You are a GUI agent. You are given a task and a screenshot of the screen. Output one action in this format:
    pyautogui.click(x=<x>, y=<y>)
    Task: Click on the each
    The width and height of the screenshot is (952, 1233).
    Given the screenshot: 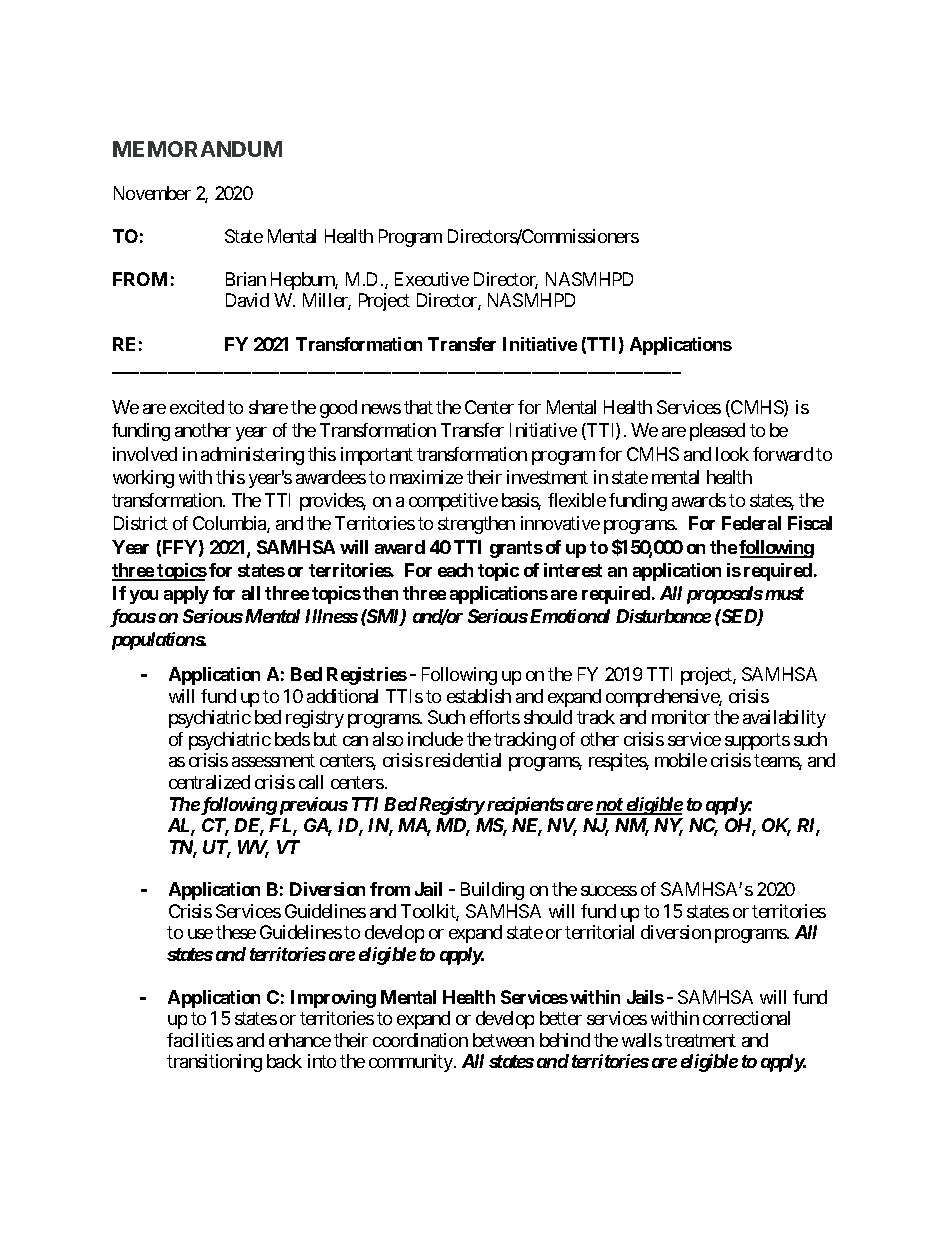 What is the action you would take?
    pyautogui.click(x=455, y=570)
